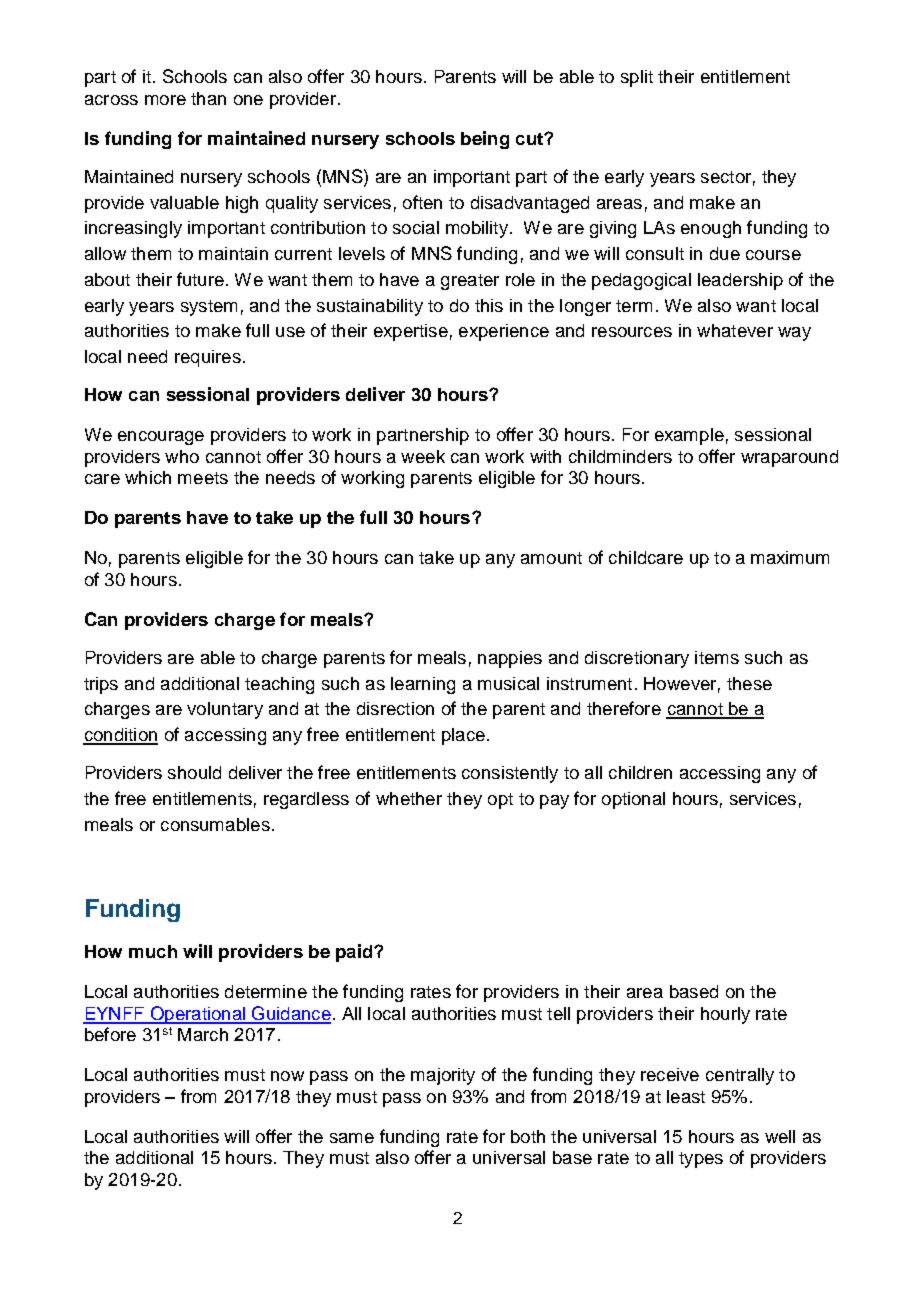 The height and width of the page is (1308, 924). I want to click on split, so click(637, 78).
